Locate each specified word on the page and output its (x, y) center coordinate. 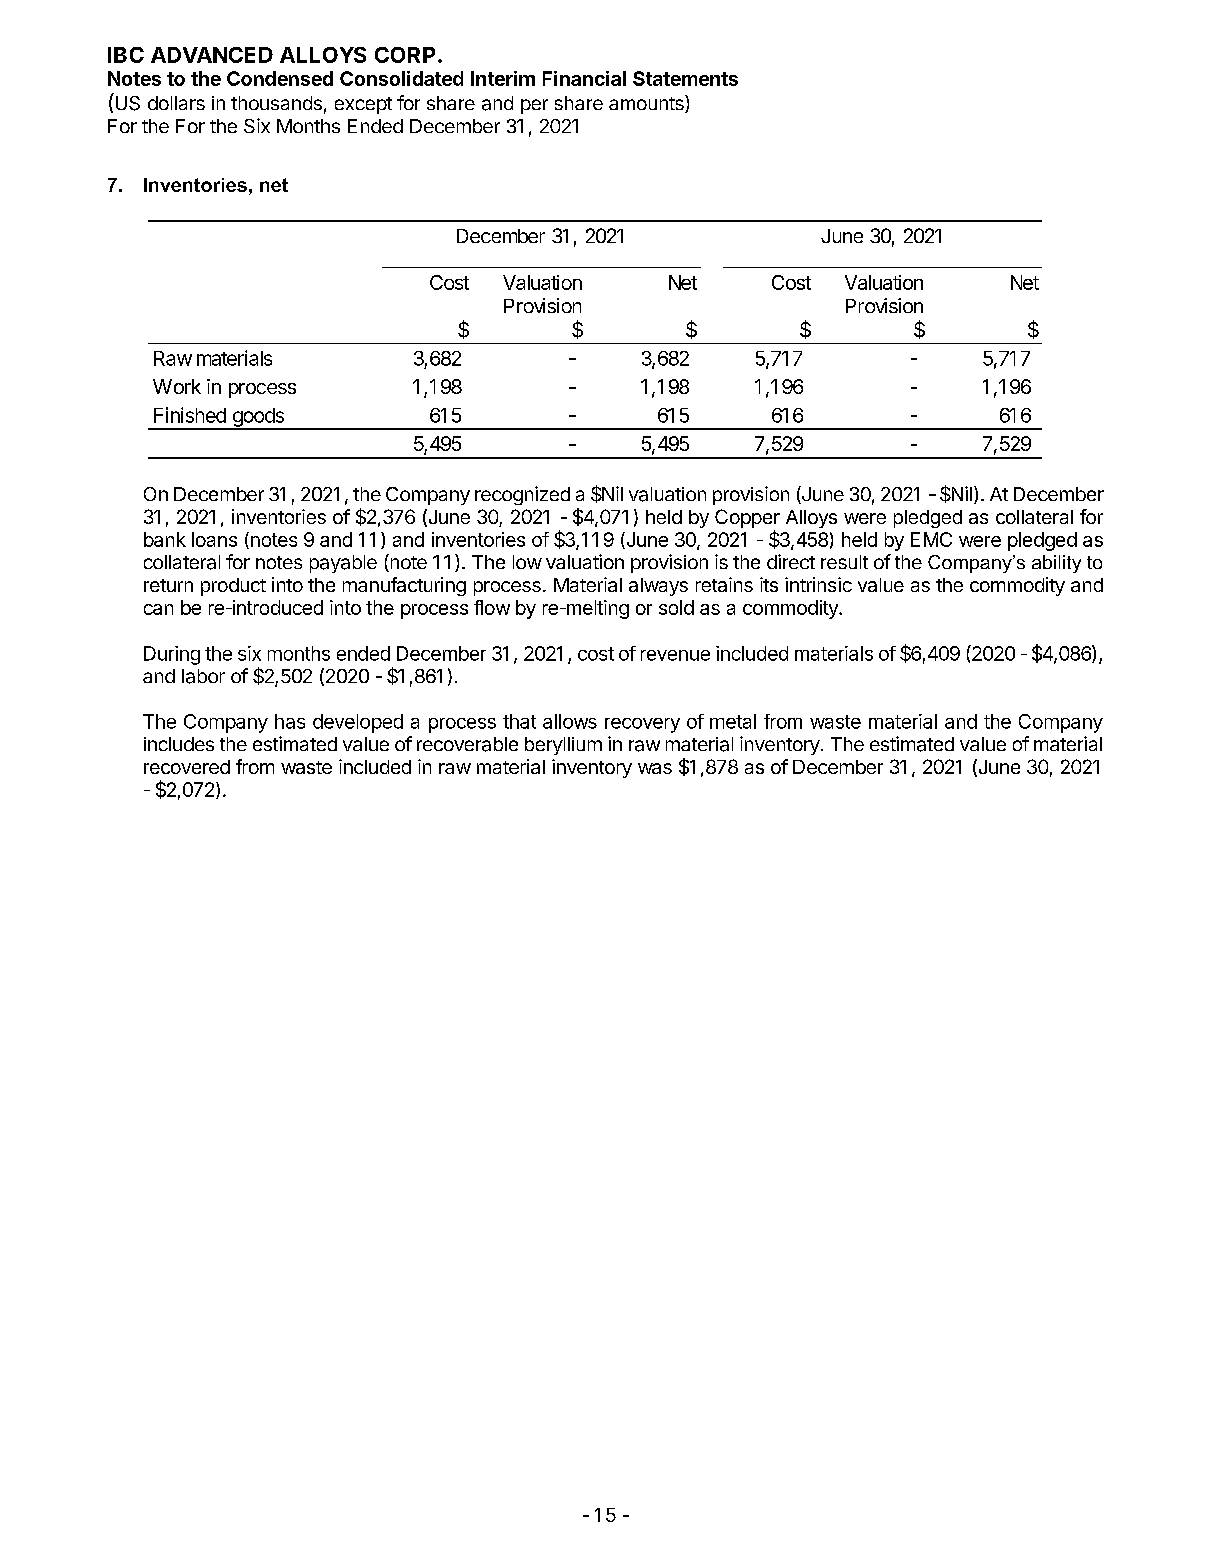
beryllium (563, 746)
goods (258, 418)
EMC (931, 539)
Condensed (280, 78)
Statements (685, 78)
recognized (522, 495)
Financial (584, 78)
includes (179, 744)
